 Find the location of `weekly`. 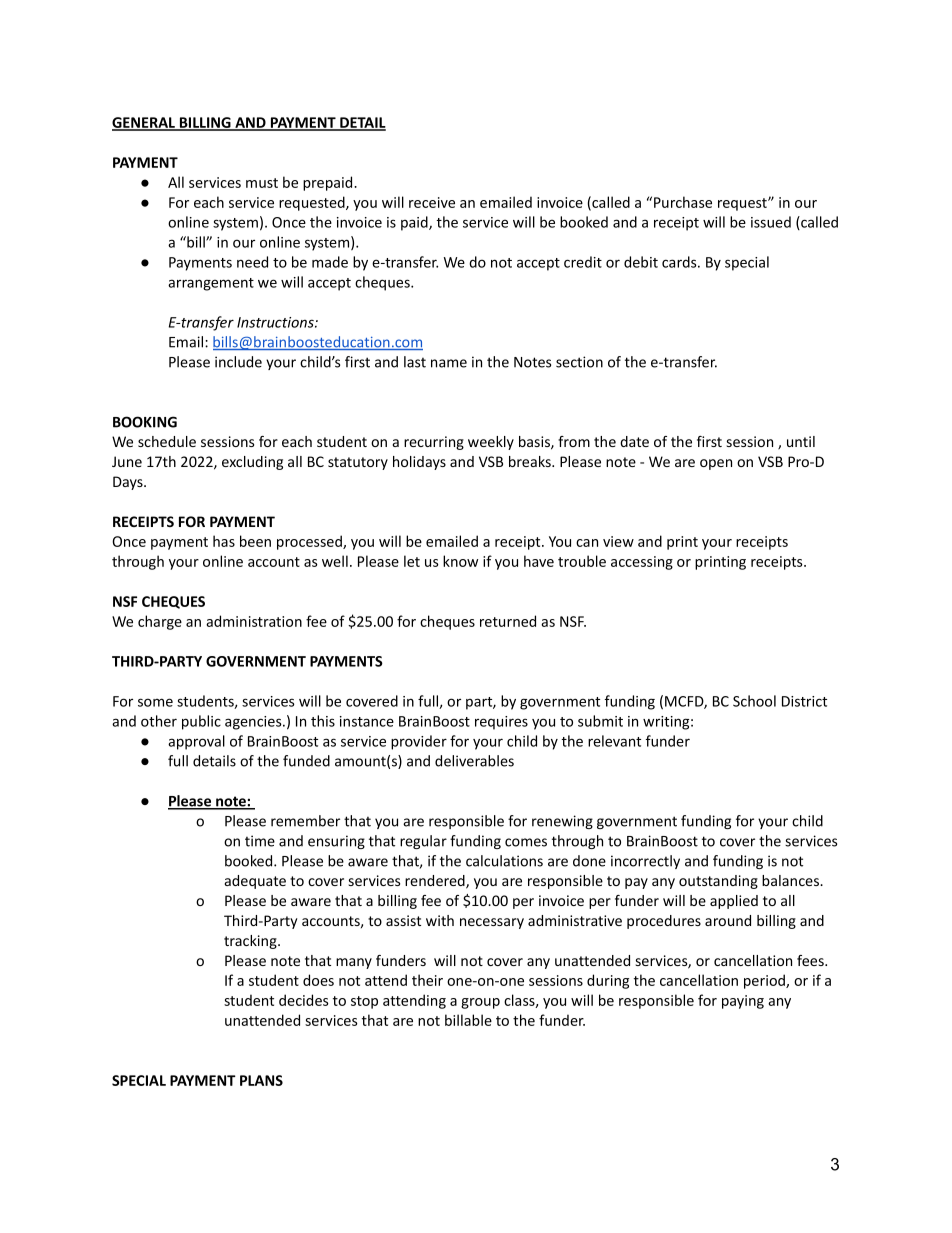

weekly is located at coordinates (491, 443).
